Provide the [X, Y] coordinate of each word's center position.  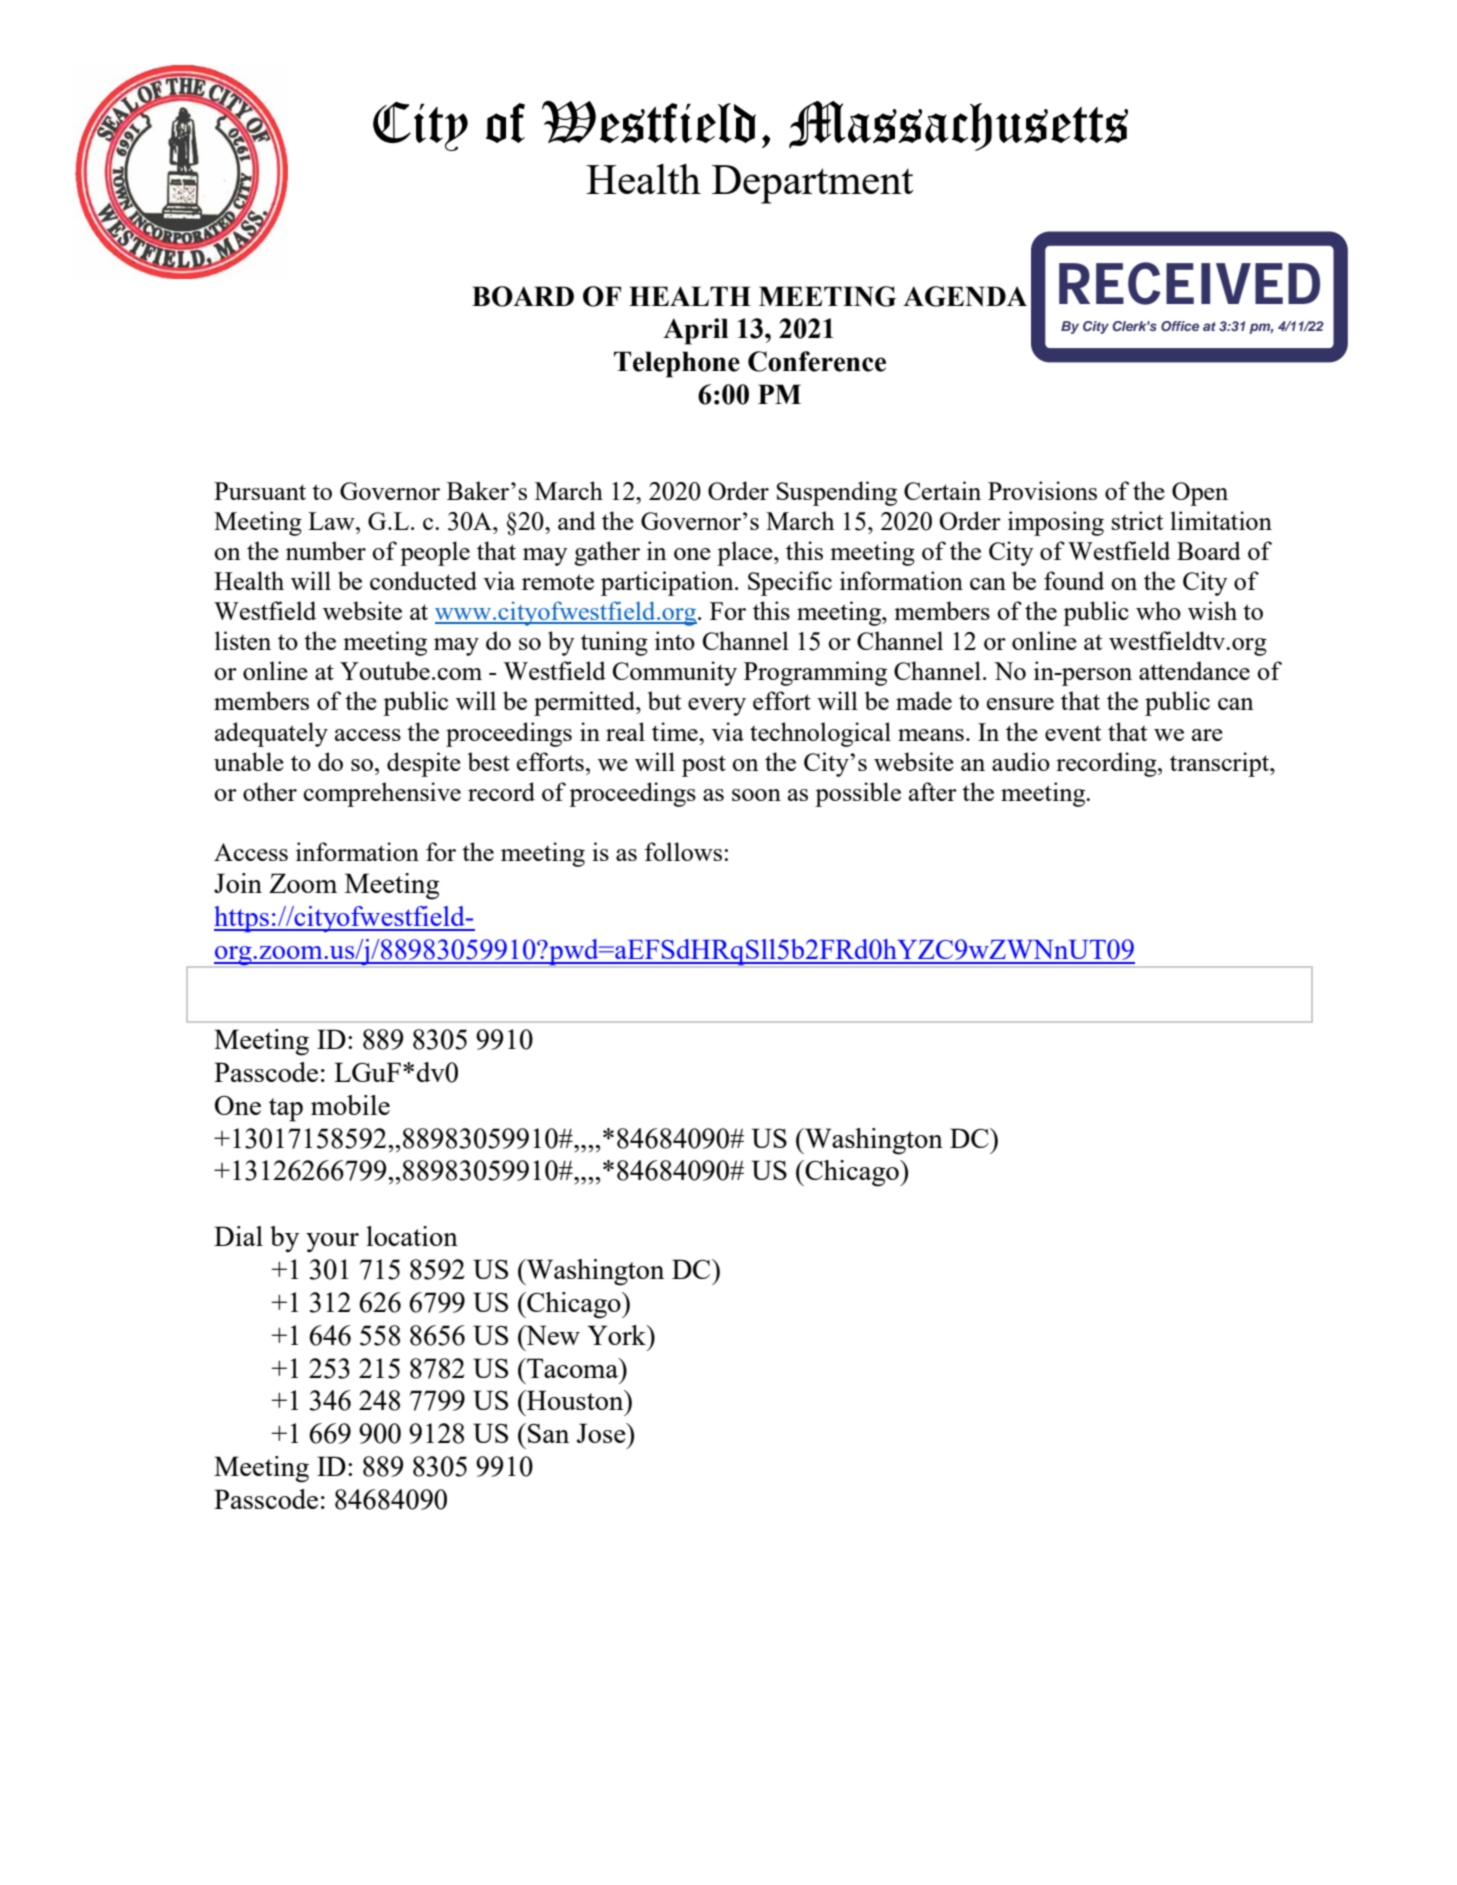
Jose [602, 1433]
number [326, 550]
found [1074, 580]
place [746, 553]
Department [812, 184]
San [548, 1433]
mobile [350, 1105]
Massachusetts [958, 126]
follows [683, 851]
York [618, 1335]
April [695, 331]
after [933, 791]
